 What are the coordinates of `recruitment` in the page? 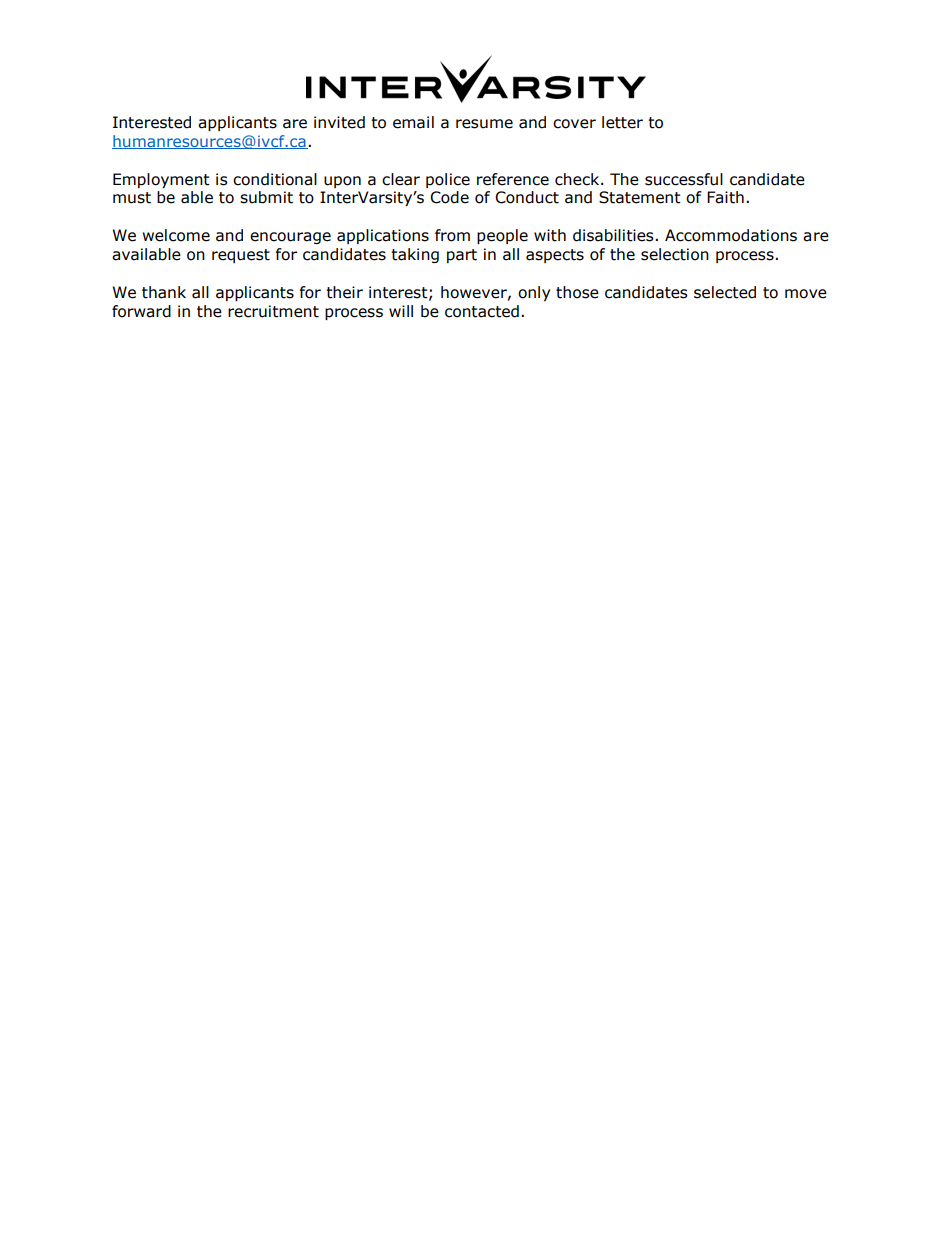 It's located at (273, 311).
